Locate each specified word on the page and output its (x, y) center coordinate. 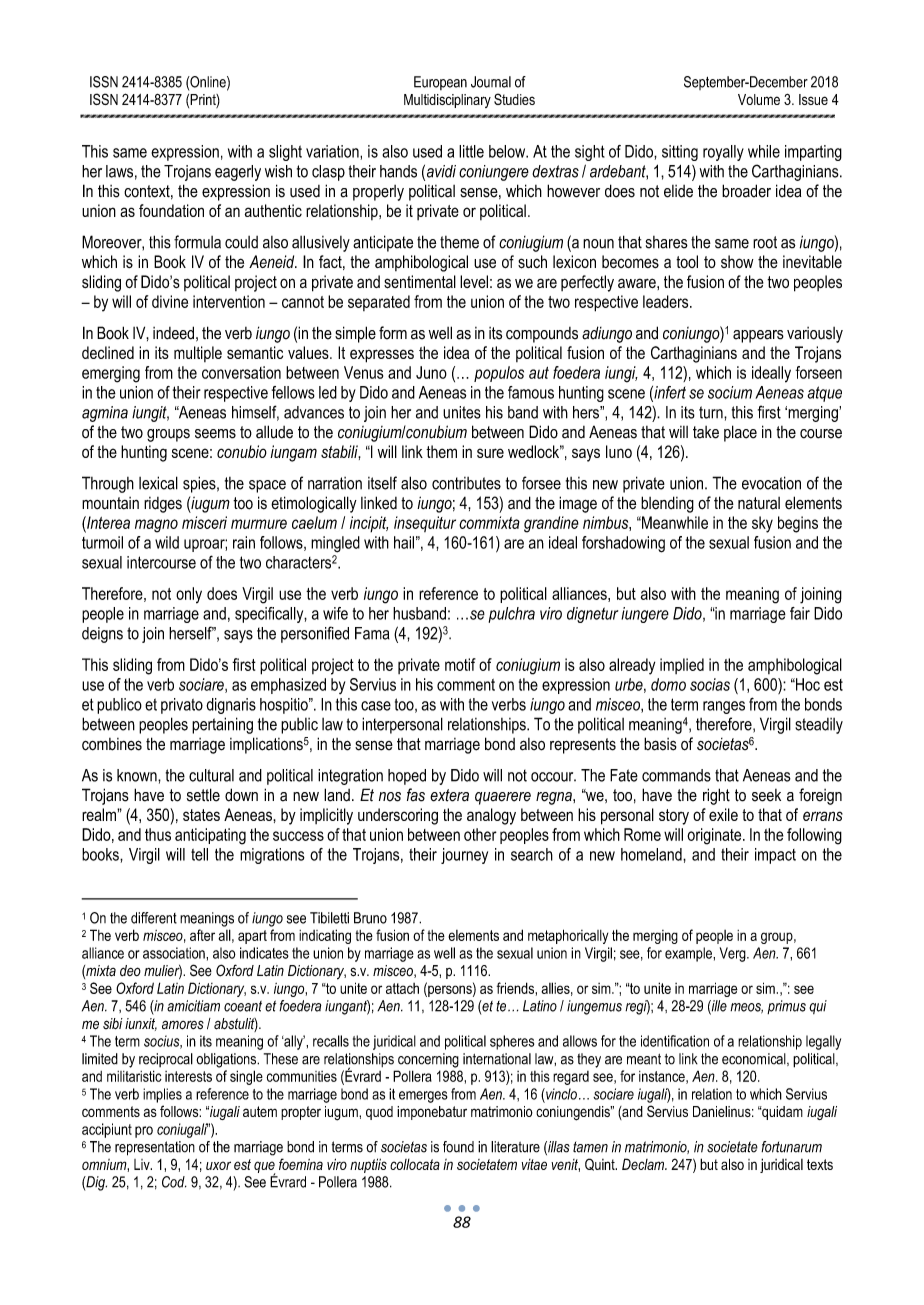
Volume (759, 99)
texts (820, 1164)
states (201, 815)
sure (490, 453)
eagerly (238, 173)
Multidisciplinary (447, 101)
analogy (491, 816)
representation (155, 1148)
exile (723, 814)
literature (515, 1147)
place (740, 433)
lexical (158, 483)
